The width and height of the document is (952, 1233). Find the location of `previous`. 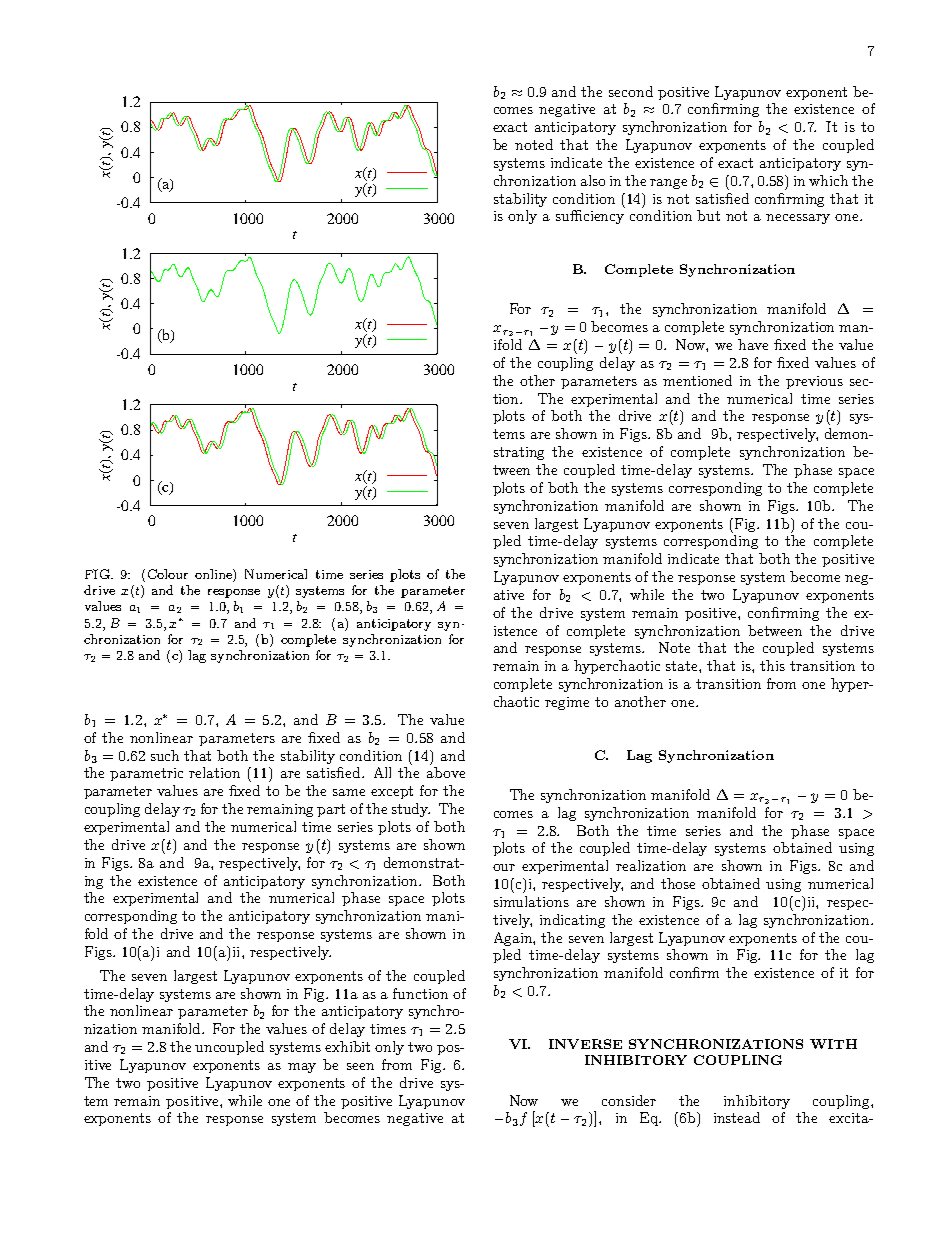

previous is located at coordinates (814, 382).
